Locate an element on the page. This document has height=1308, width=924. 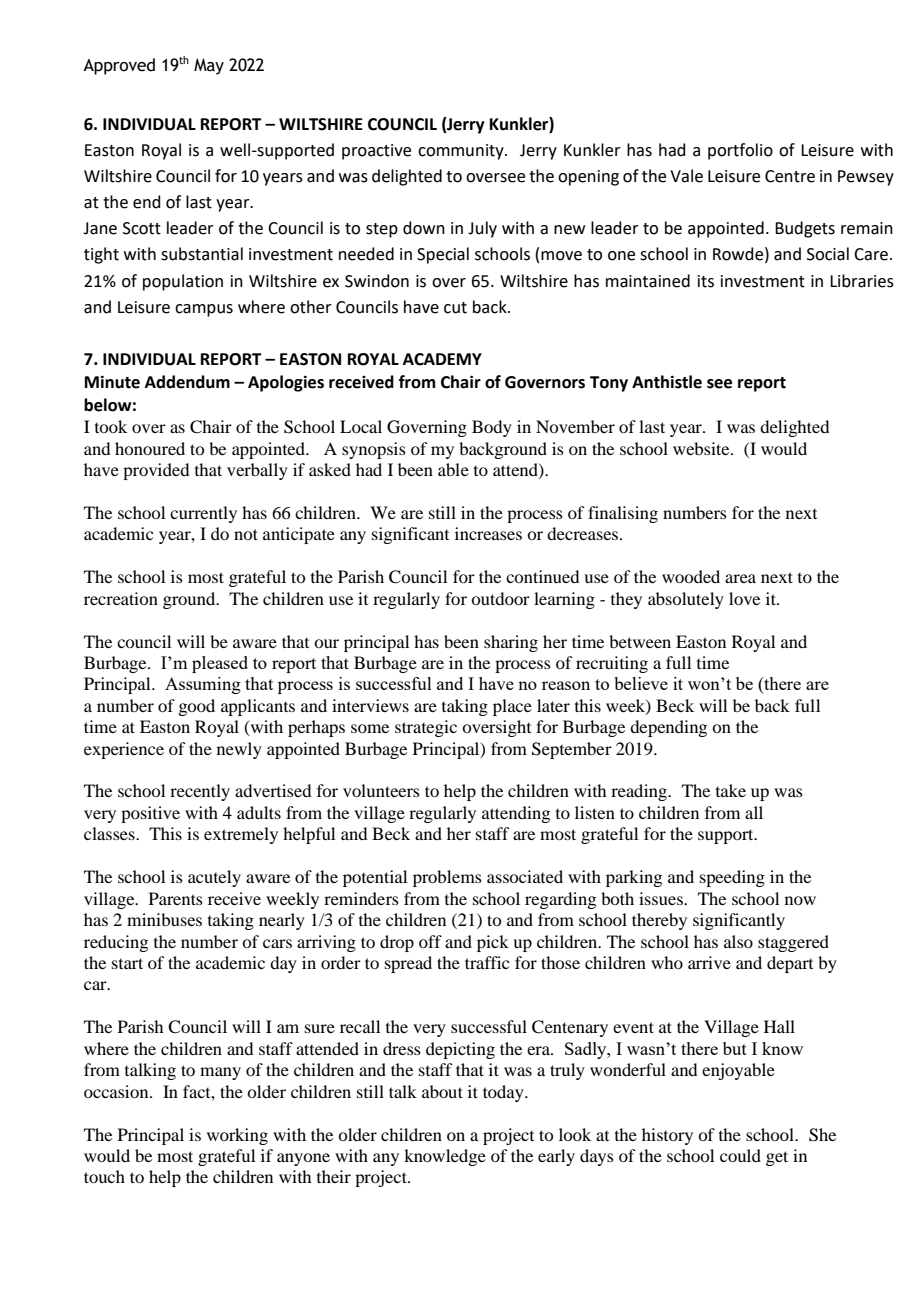
working is located at coordinates (237, 1136).
